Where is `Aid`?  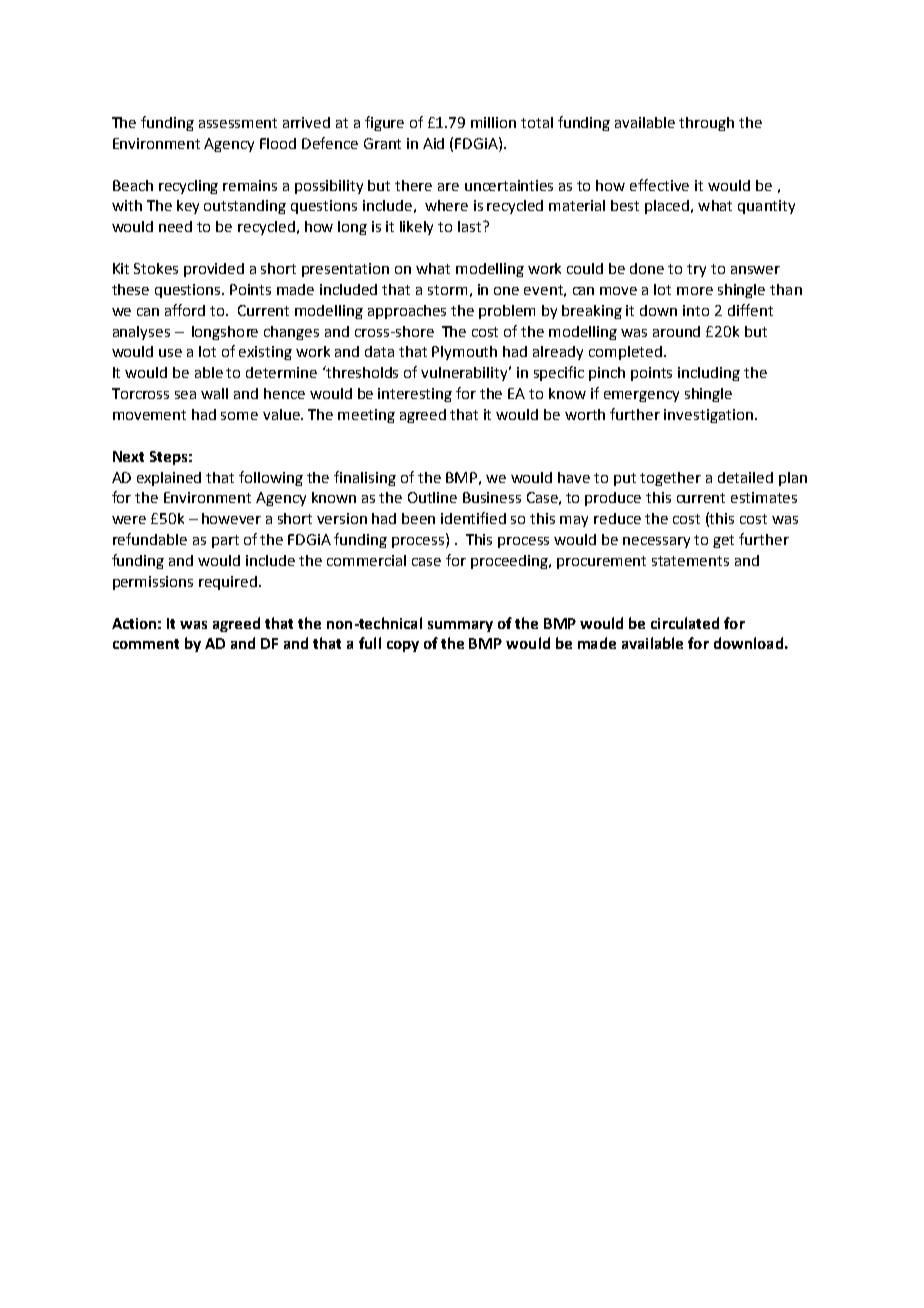 Aid is located at coordinates (433, 143).
